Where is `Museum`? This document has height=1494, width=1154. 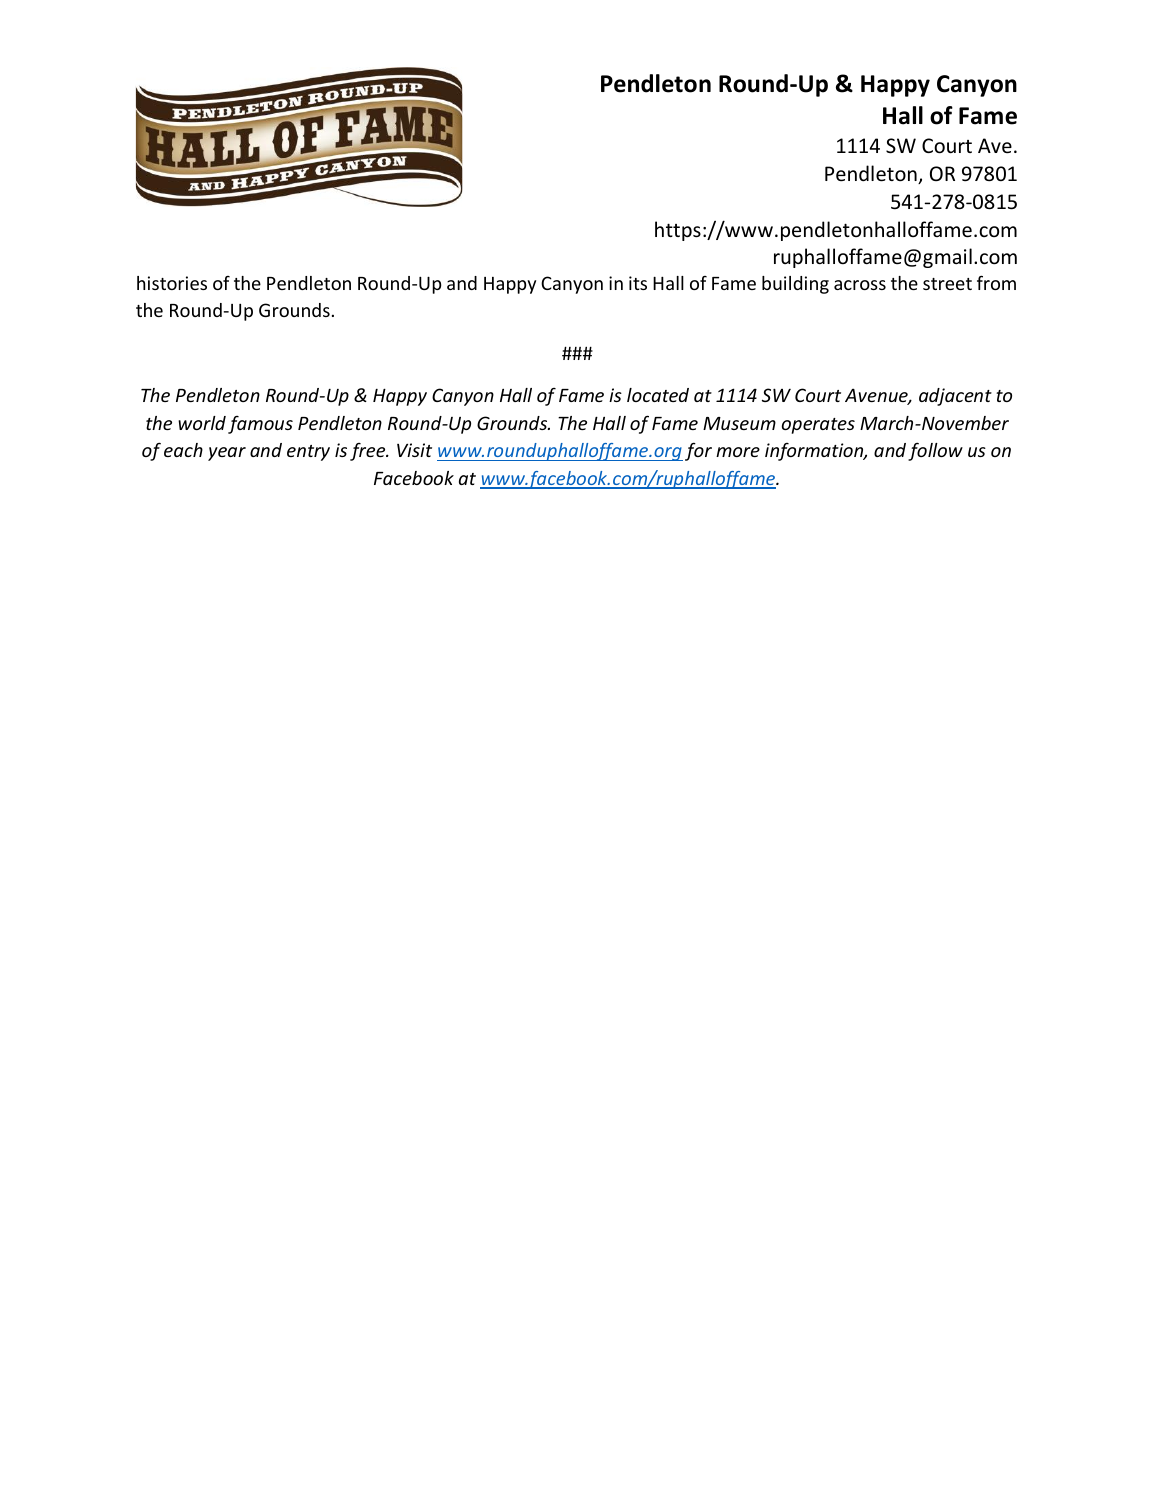 Museum is located at coordinates (739, 423).
